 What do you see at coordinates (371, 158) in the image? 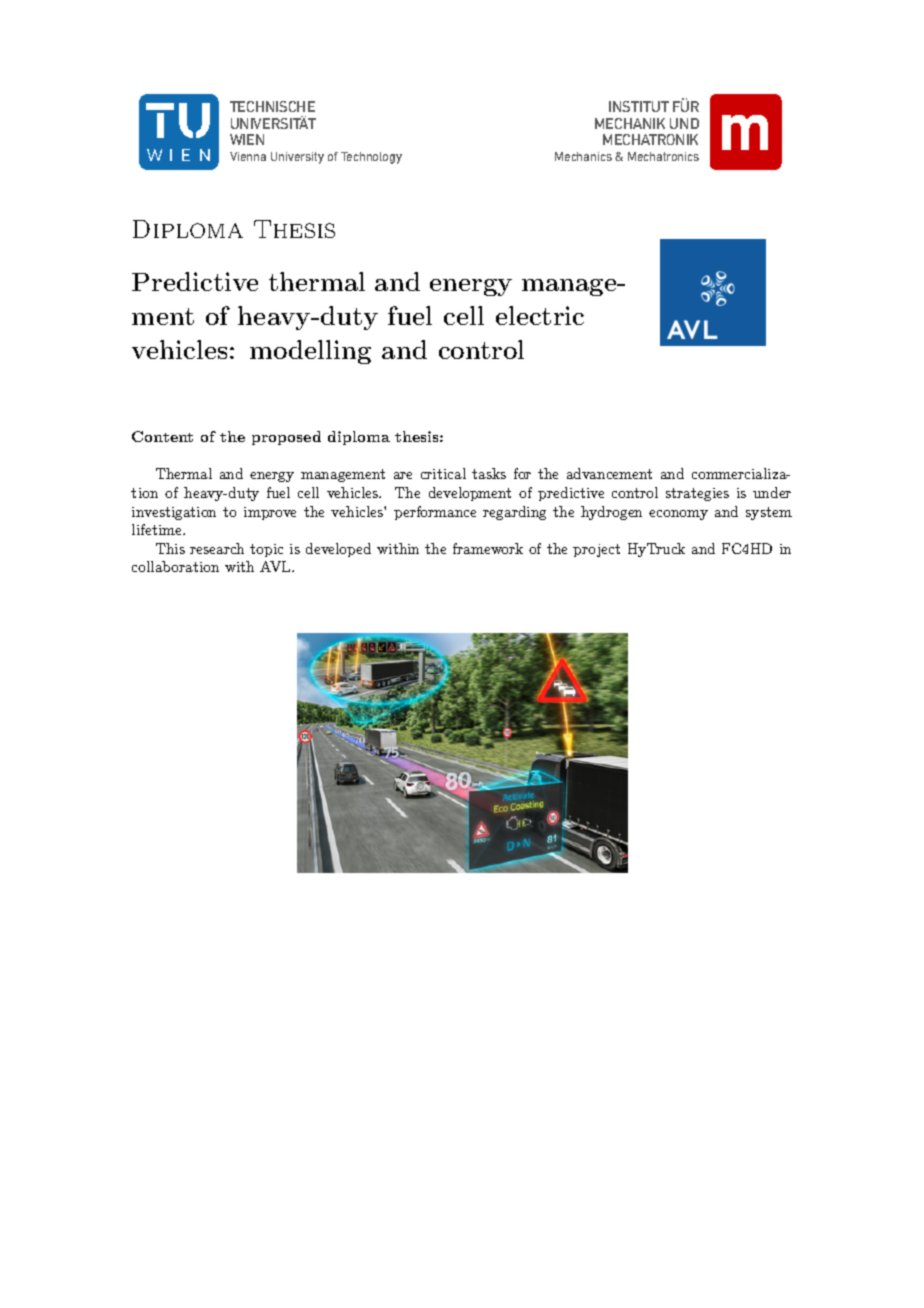
I see `Technology` at bounding box center [371, 158].
